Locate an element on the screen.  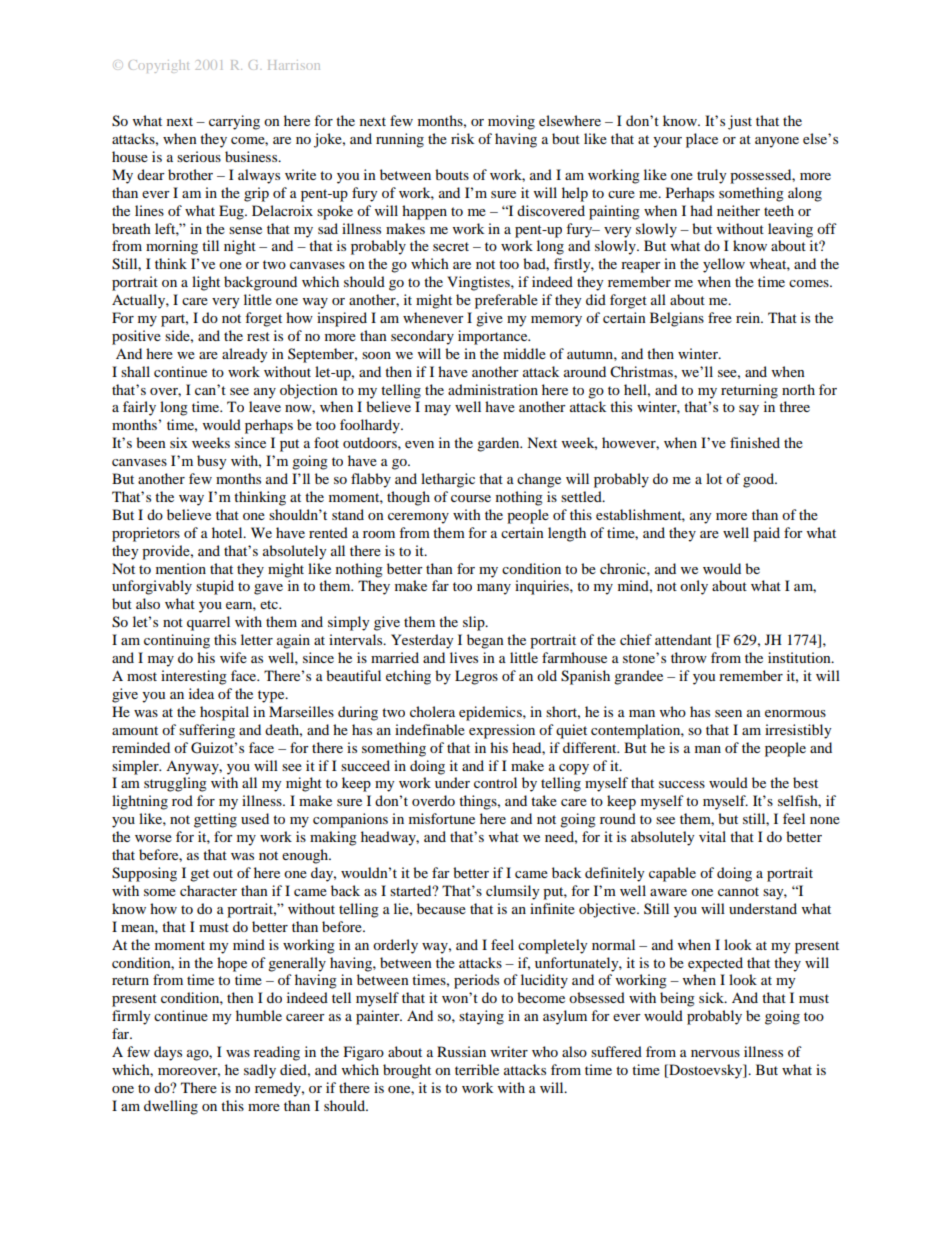
seen is located at coordinates (728, 713).
